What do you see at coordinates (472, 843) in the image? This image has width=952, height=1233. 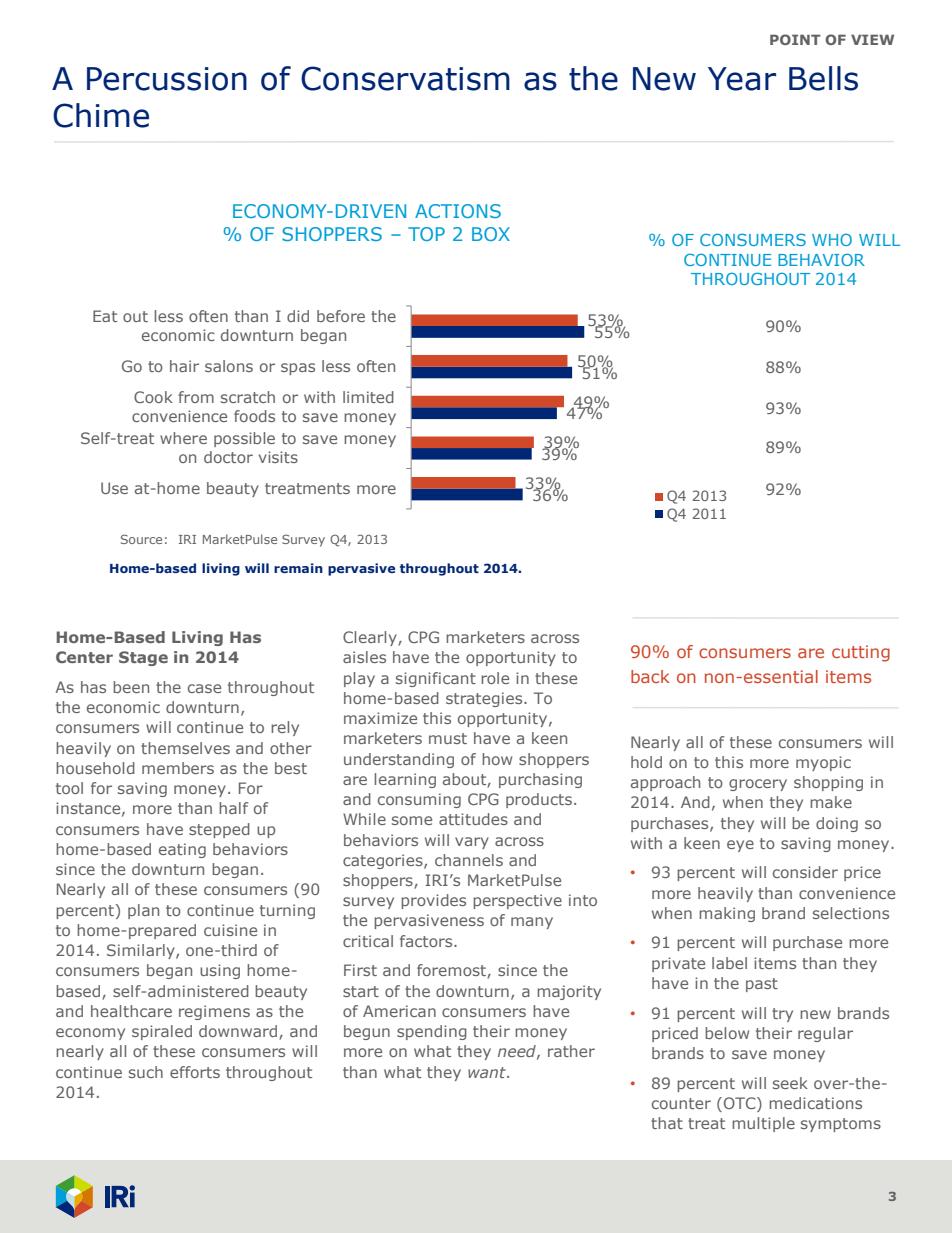 I see `vary` at bounding box center [472, 843].
